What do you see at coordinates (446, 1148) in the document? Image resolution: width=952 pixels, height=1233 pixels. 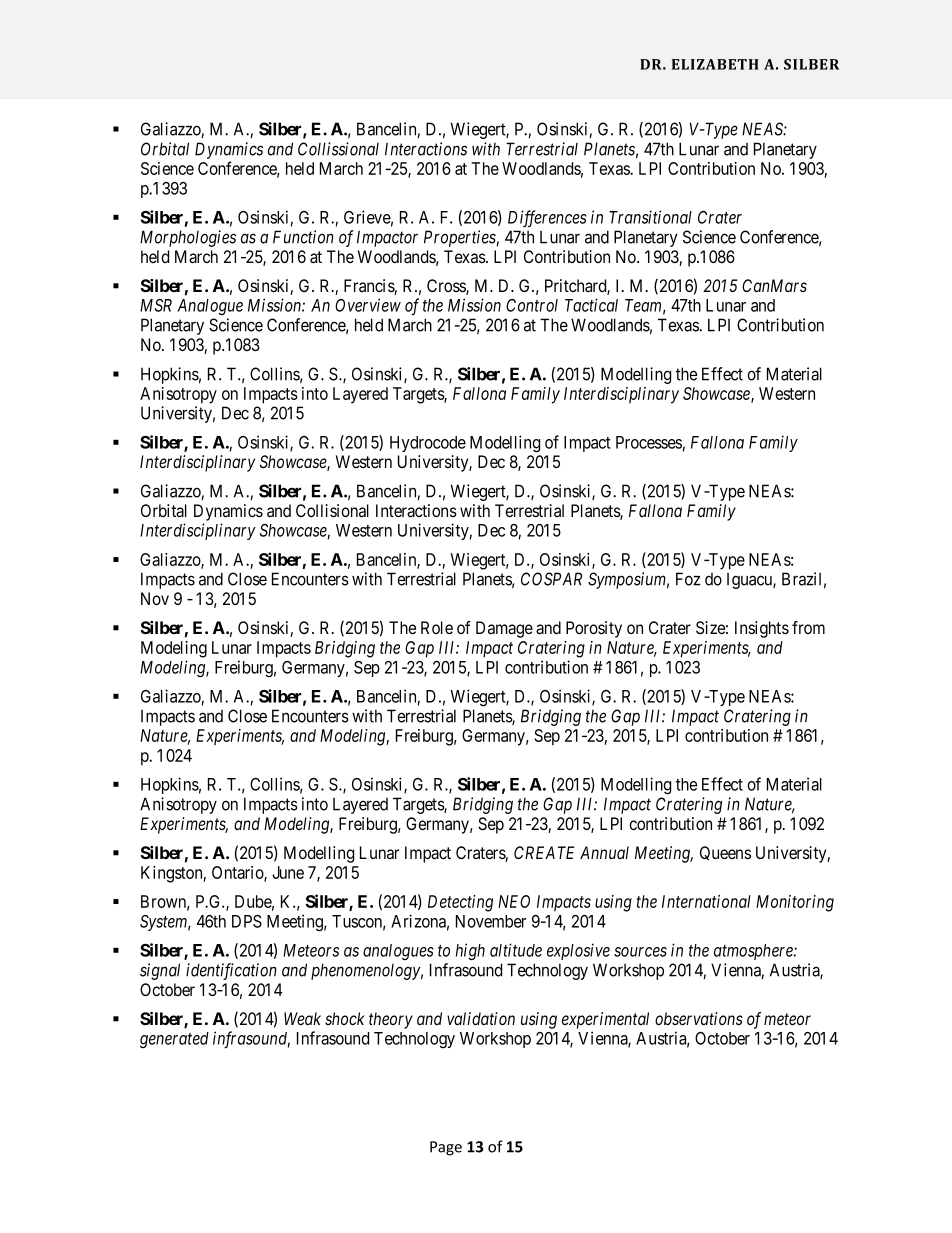 I see `Page` at bounding box center [446, 1148].
